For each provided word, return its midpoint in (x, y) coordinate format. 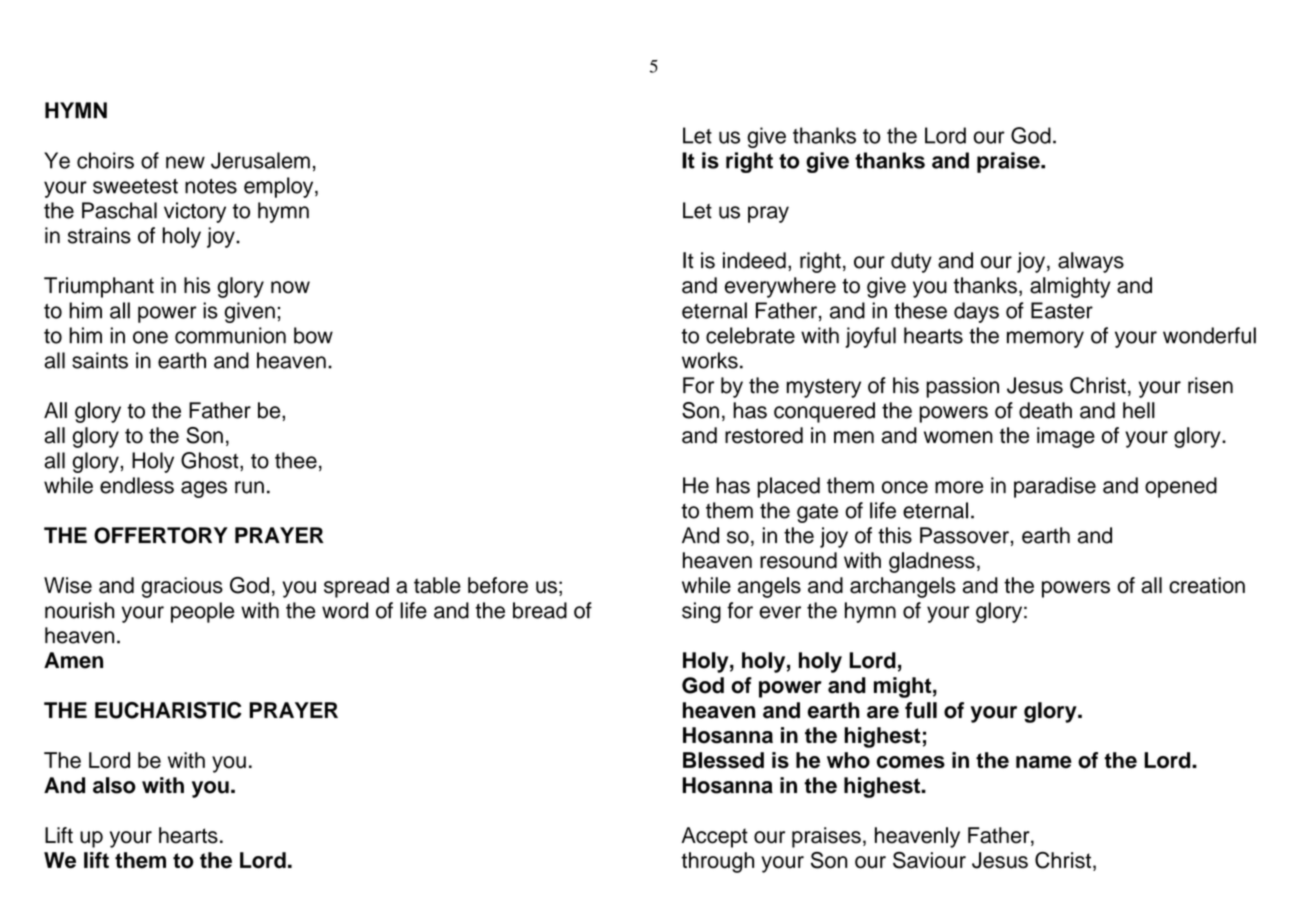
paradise (1055, 487)
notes (211, 186)
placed (788, 487)
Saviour (929, 860)
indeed (754, 260)
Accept (714, 837)
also (114, 785)
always (1091, 262)
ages (204, 489)
